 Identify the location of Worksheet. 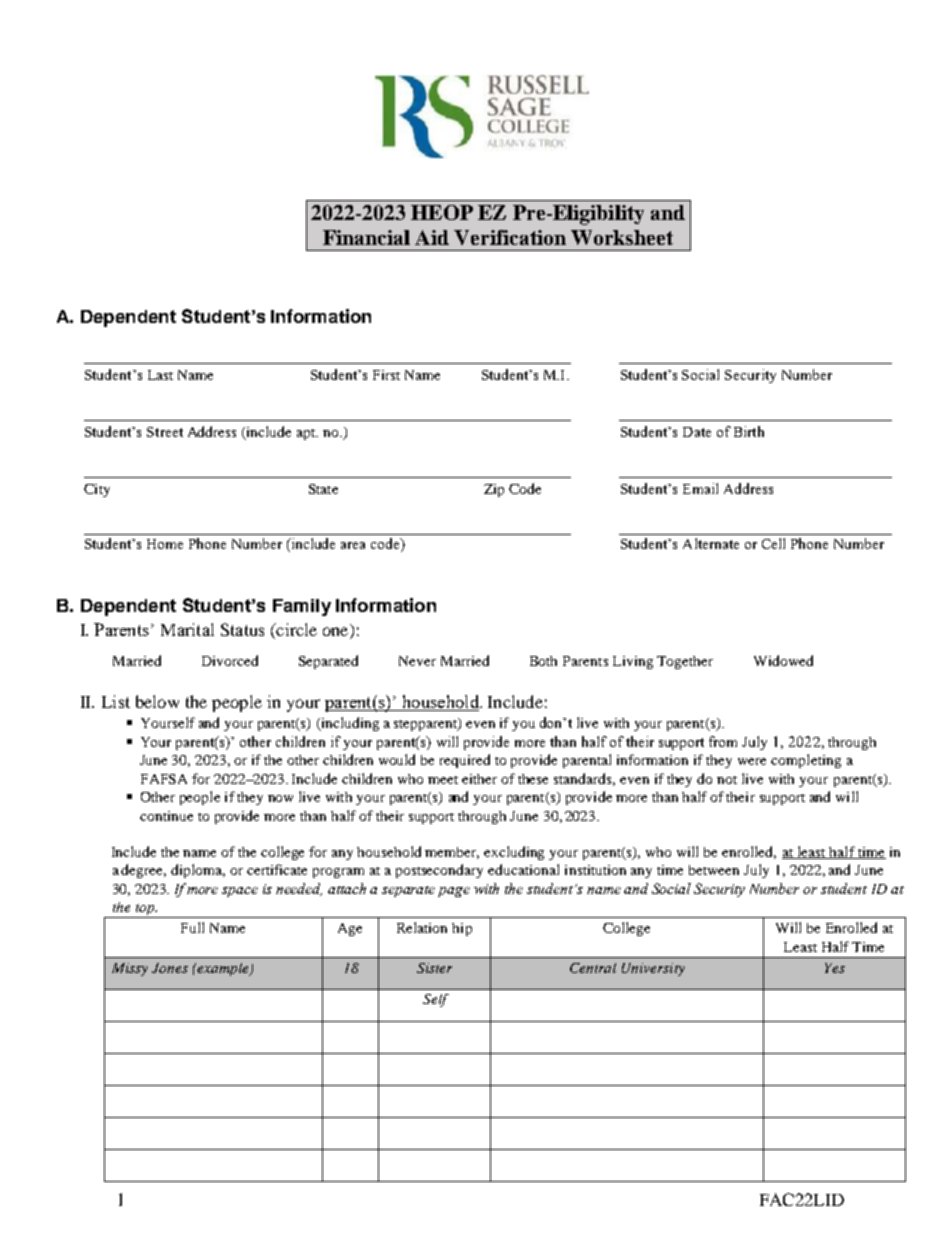
(622, 237).
